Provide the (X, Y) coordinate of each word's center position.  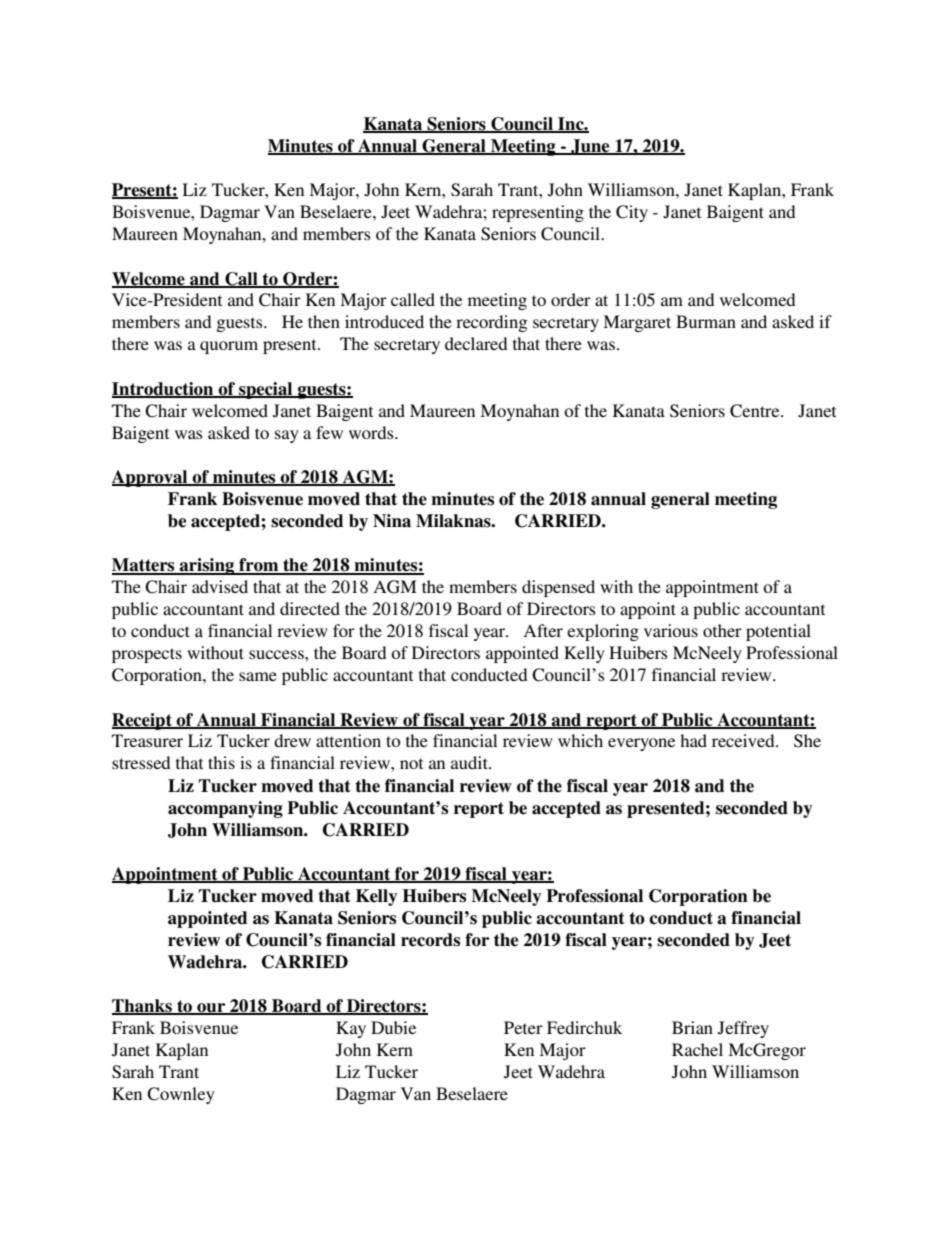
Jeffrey (743, 1029)
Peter (523, 1027)
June (590, 147)
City (632, 213)
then (324, 321)
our (211, 1009)
